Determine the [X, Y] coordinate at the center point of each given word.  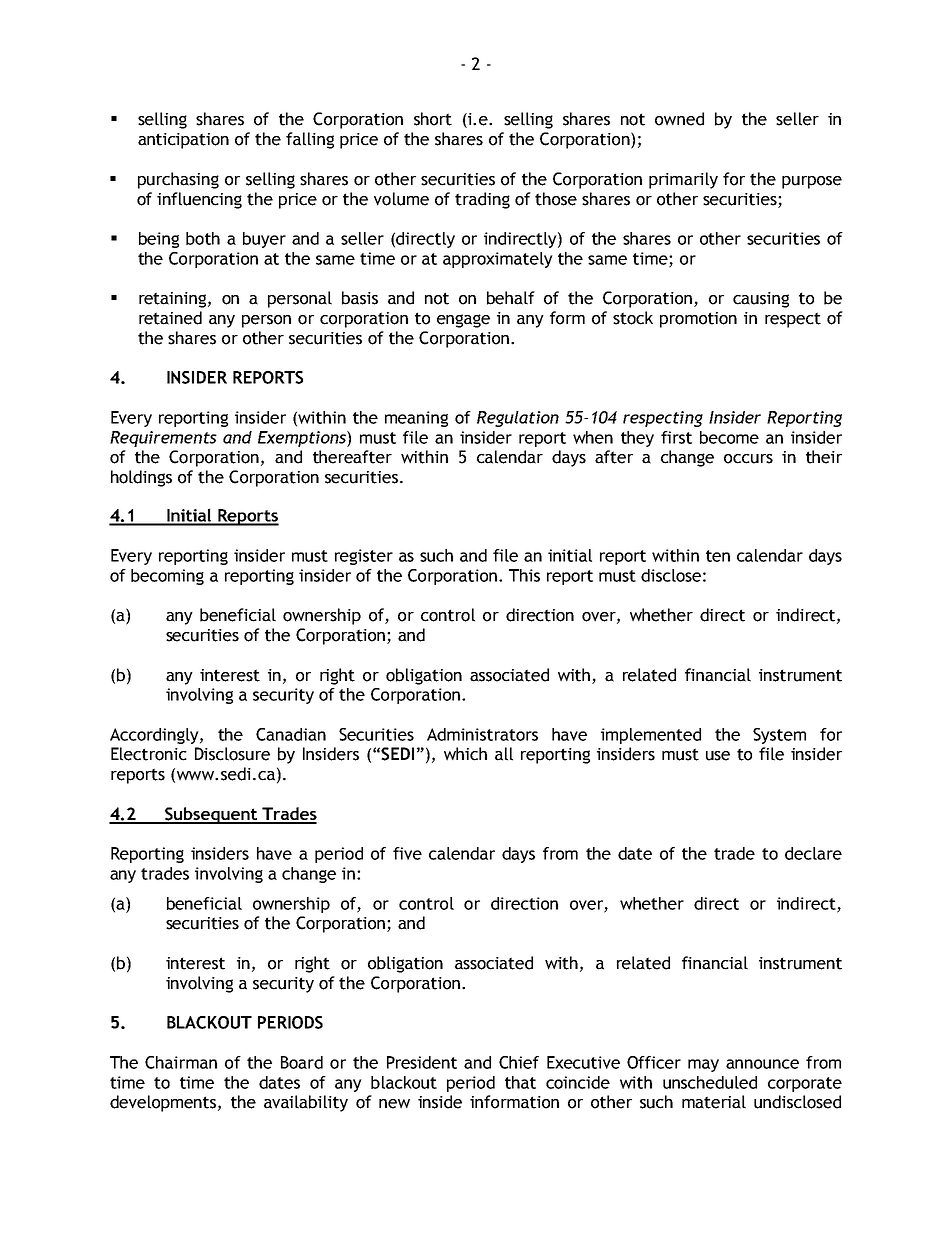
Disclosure [232, 754]
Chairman [181, 1062]
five [407, 853]
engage [463, 321]
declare [813, 853]
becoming [167, 577]
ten [718, 556]
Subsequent [211, 815]
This [524, 575]
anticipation [183, 141]
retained [170, 318]
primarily [683, 180]
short [433, 119]
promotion [698, 320]
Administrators [482, 734]
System [779, 736]
